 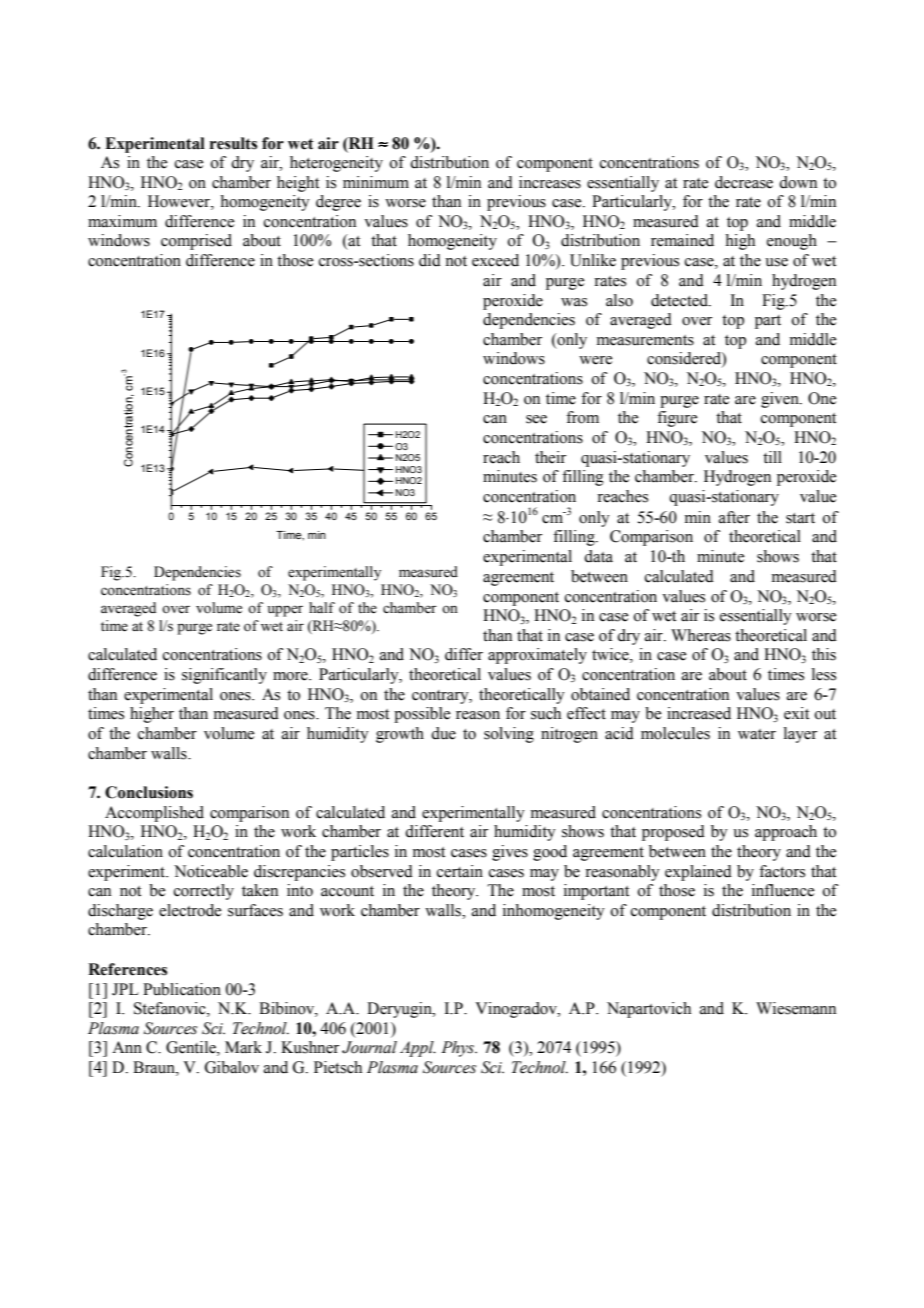 What do you see at coordinates (459, 1049) in the document?
I see `Phys` at bounding box center [459, 1049].
